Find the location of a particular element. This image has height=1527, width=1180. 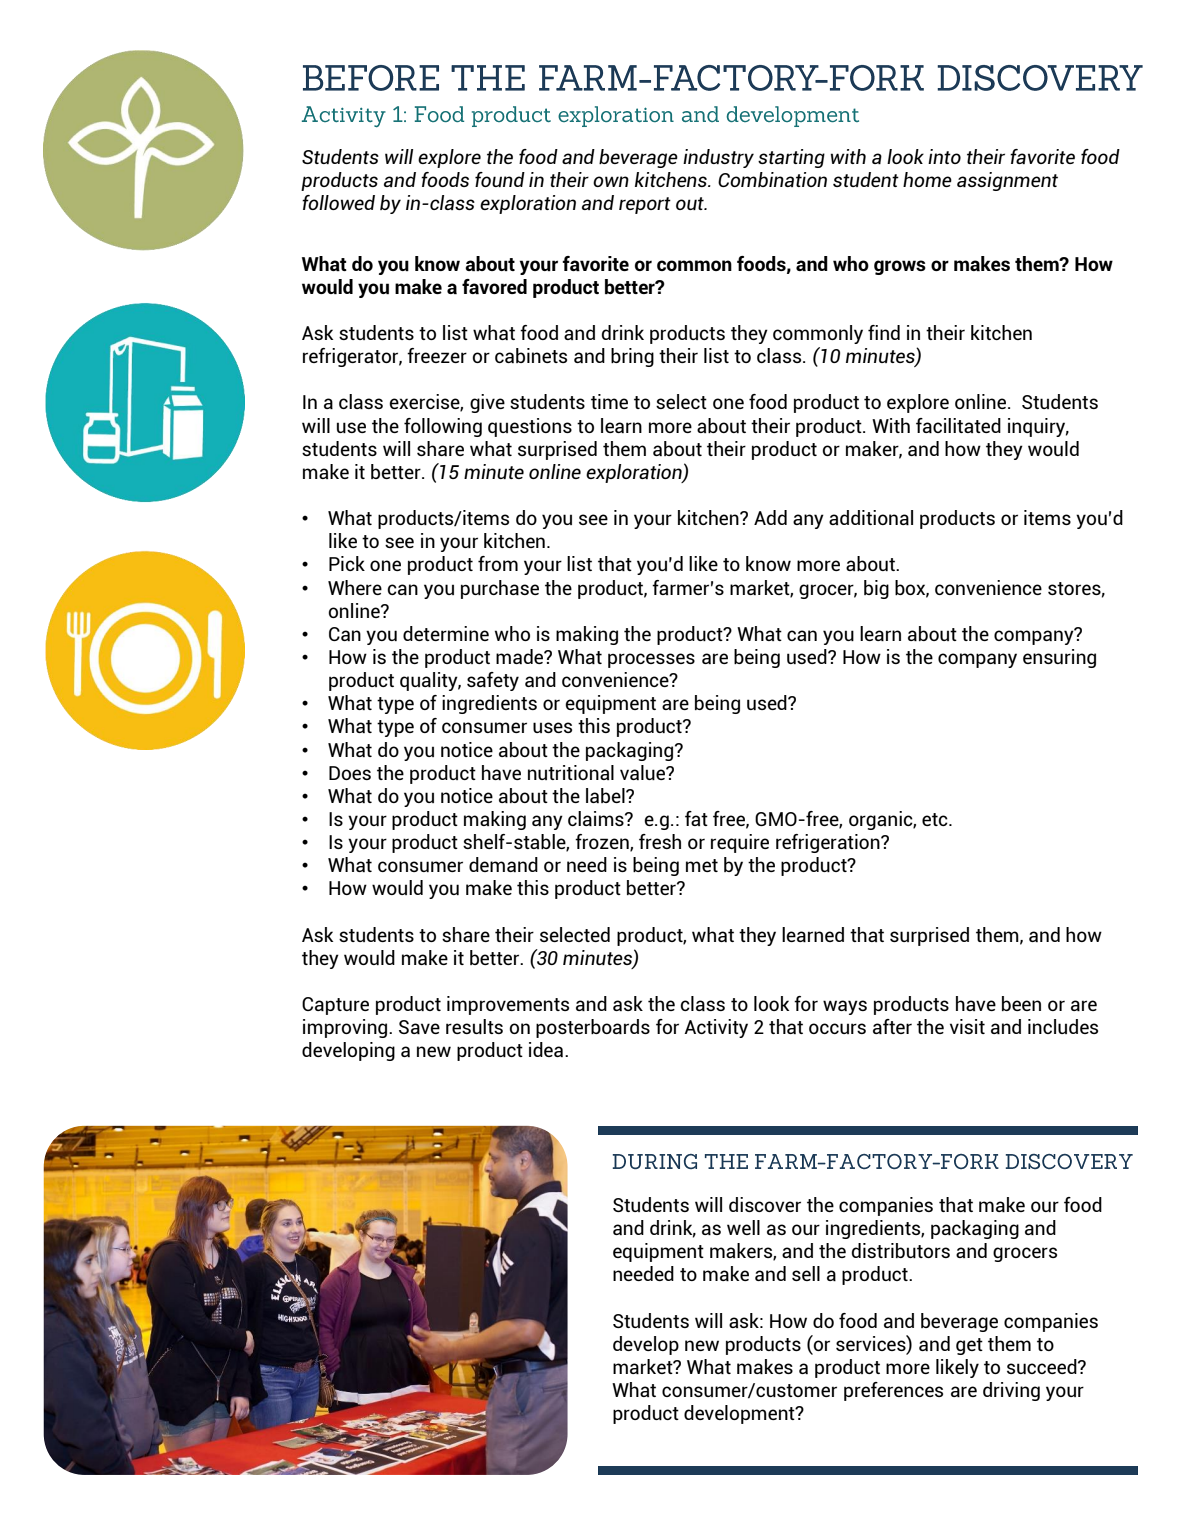

time is located at coordinates (609, 401).
